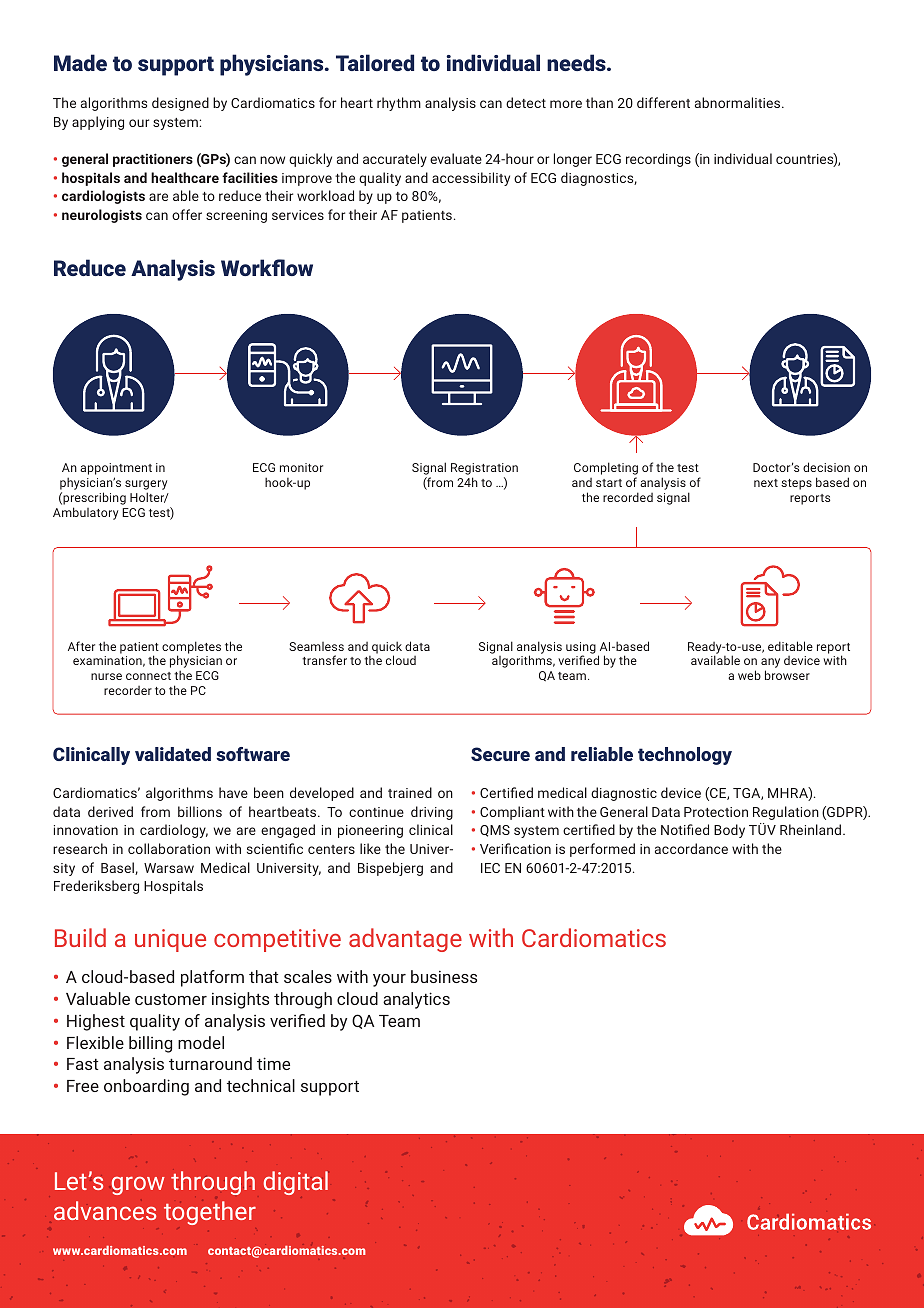 This screenshot has height=1308, width=924. I want to click on rhythm, so click(399, 104).
